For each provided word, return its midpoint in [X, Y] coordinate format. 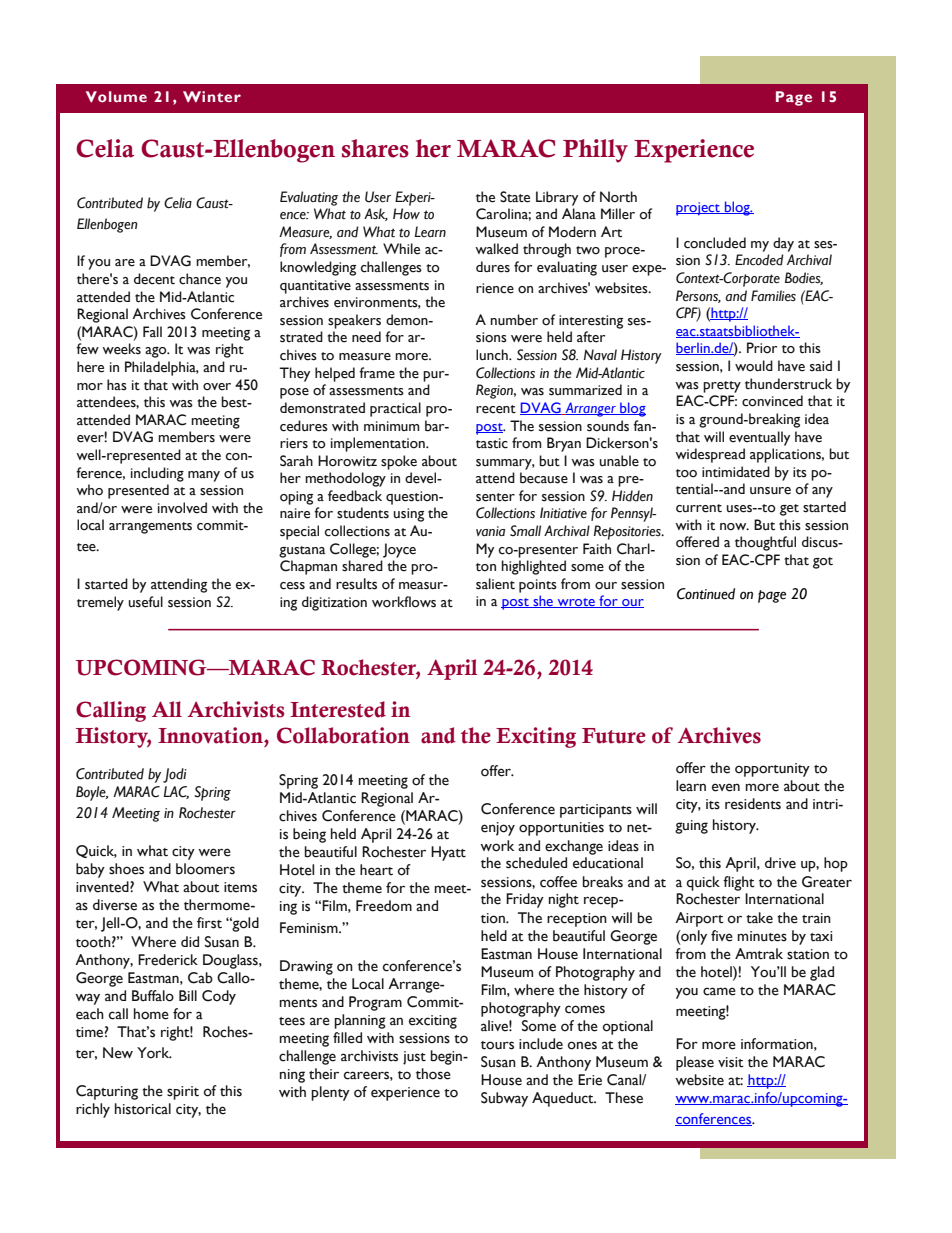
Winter [212, 96]
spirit [183, 1093]
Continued [706, 594]
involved [182, 508]
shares [375, 148]
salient [495, 584]
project [699, 209]
